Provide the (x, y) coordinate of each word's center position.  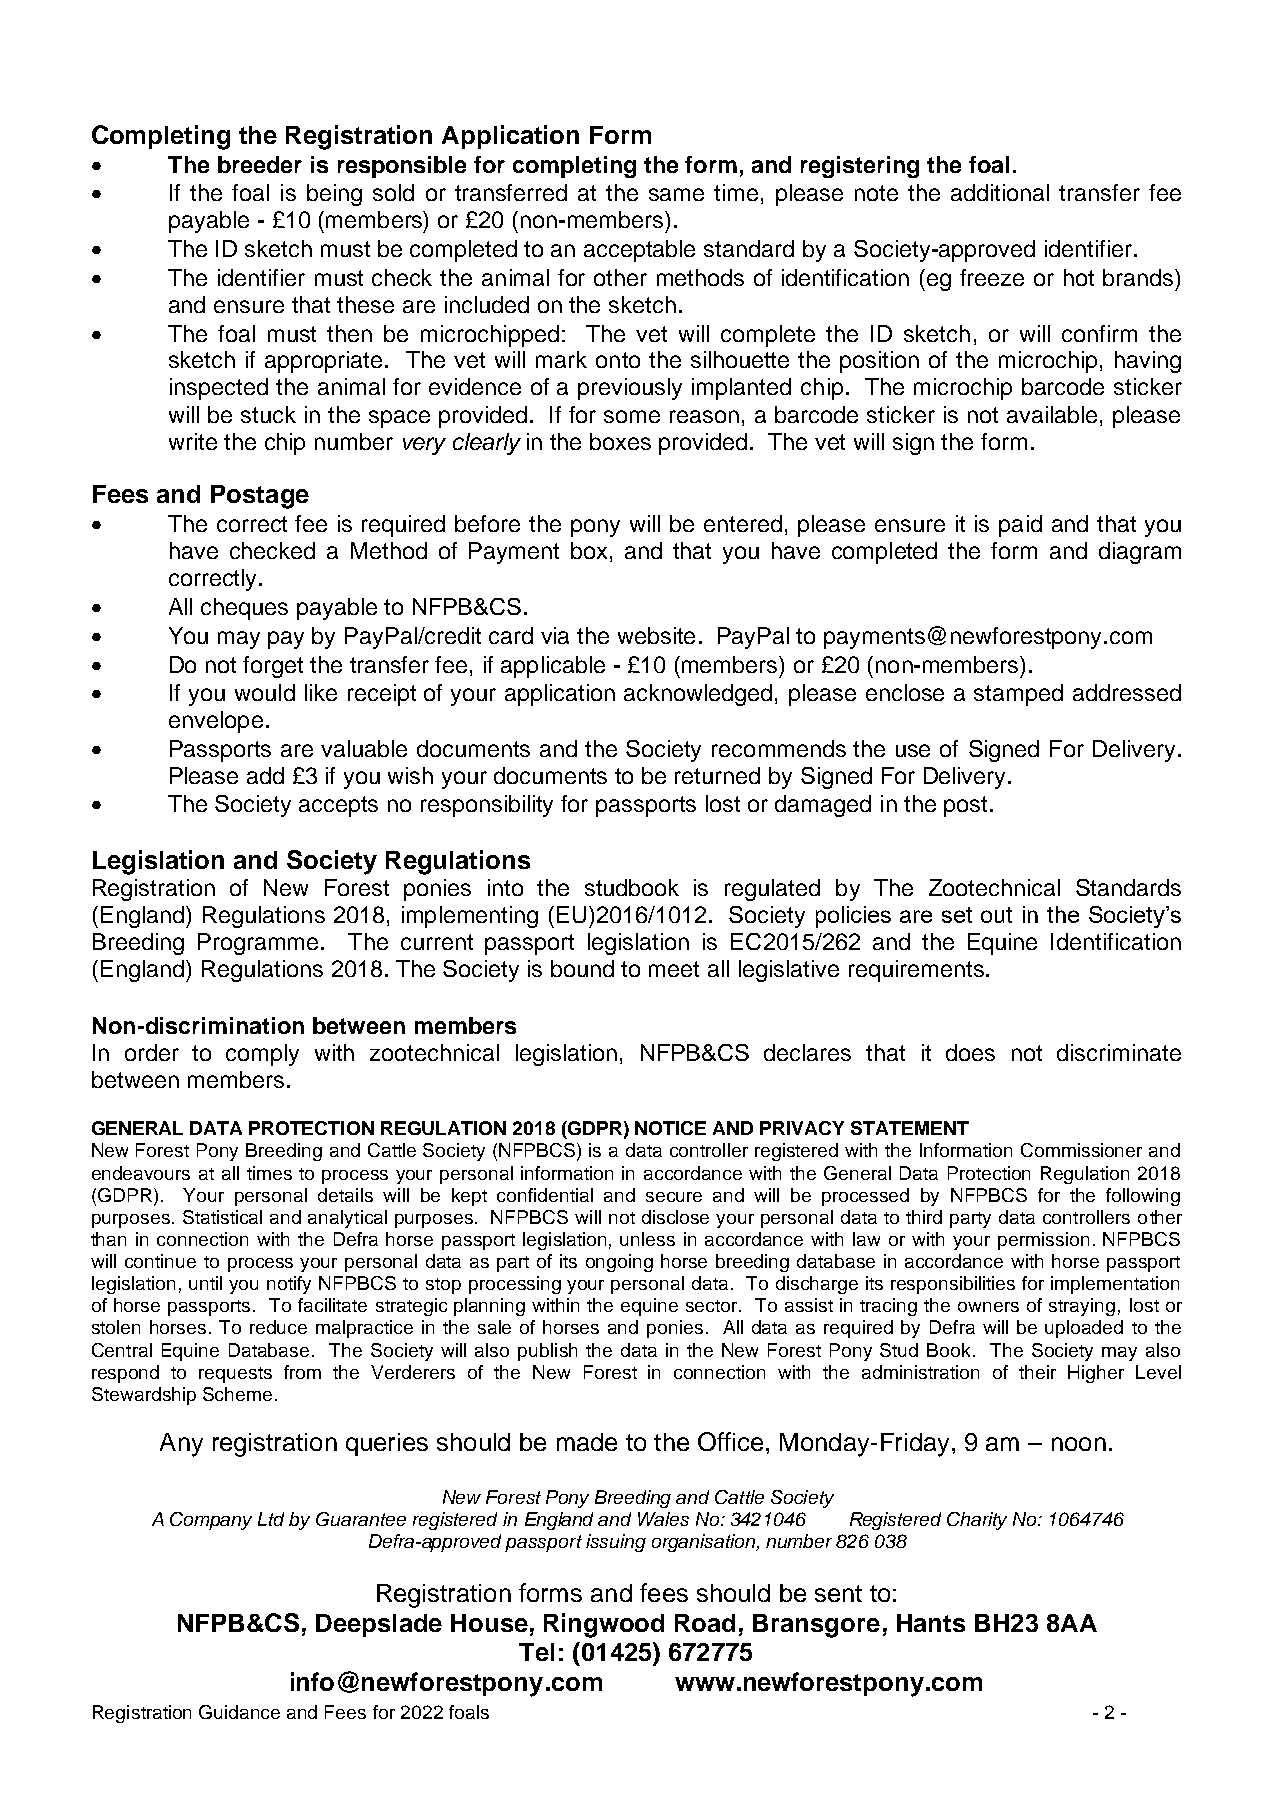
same (676, 194)
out (996, 915)
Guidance (239, 1712)
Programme (258, 944)
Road (705, 1623)
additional (1000, 192)
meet (674, 969)
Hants (931, 1623)
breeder (260, 164)
